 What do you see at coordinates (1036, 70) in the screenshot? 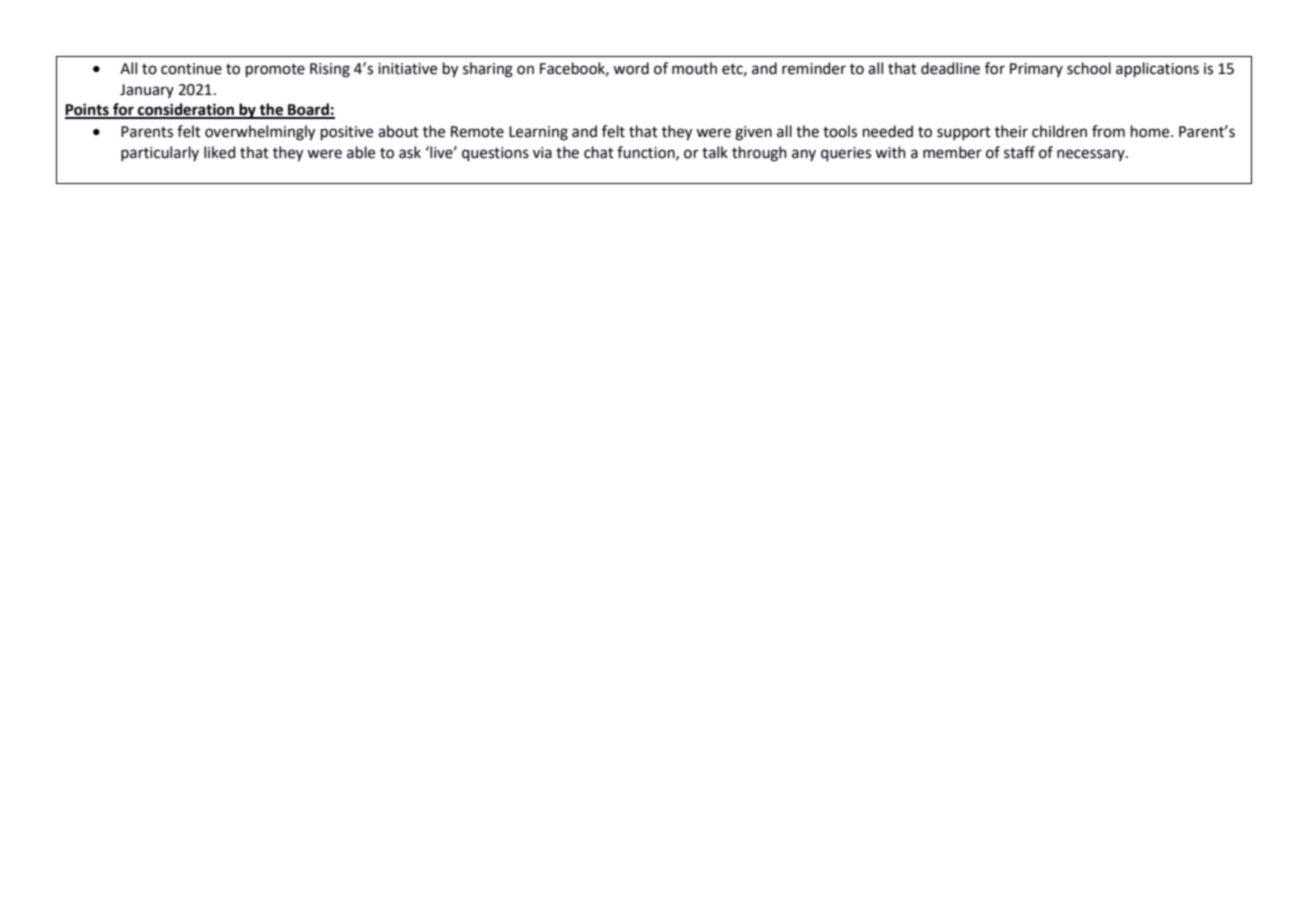
I see `Primary` at bounding box center [1036, 70].
